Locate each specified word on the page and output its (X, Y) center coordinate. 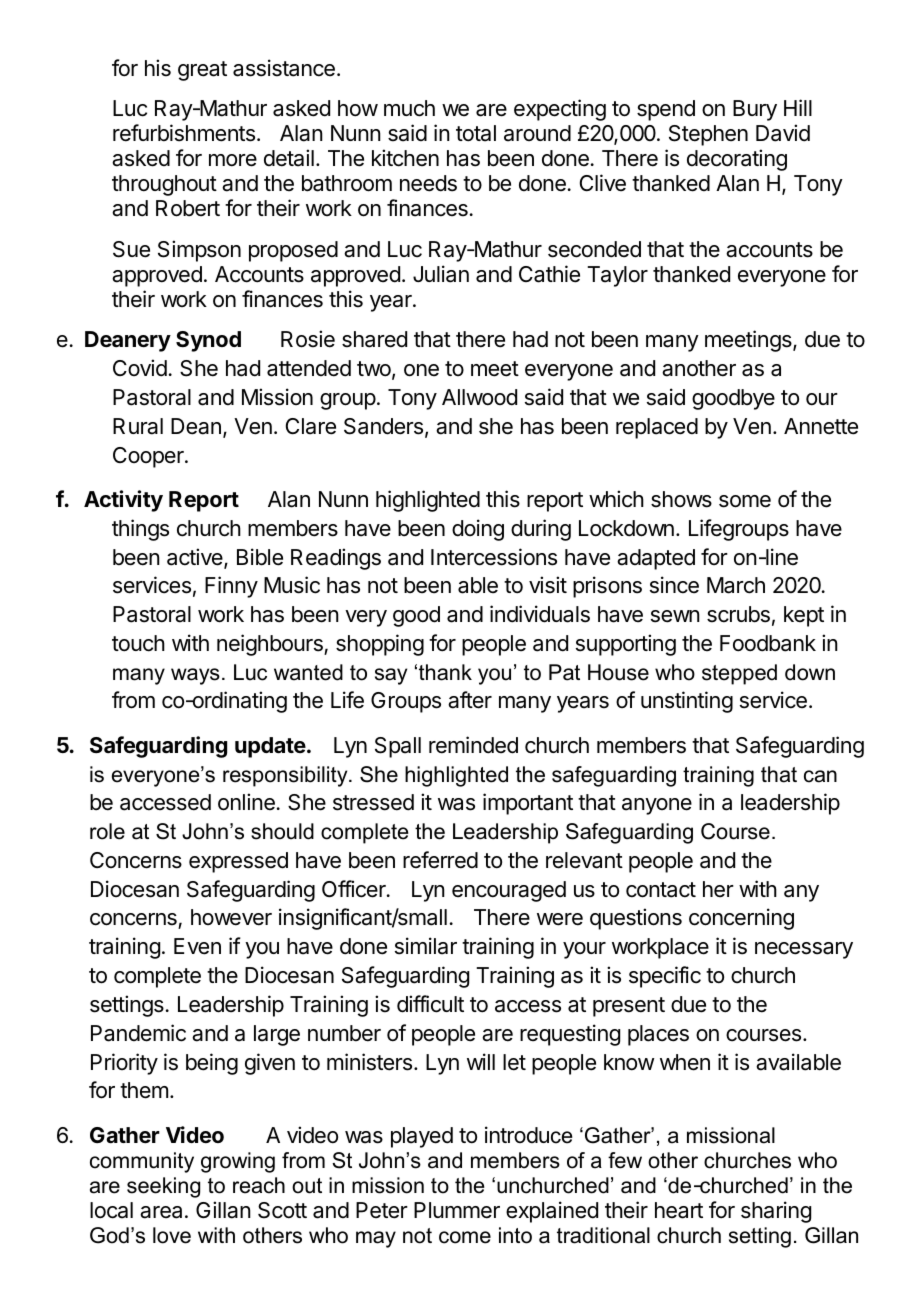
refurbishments (184, 133)
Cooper (149, 457)
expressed (238, 862)
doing (478, 530)
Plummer (457, 1210)
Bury (755, 110)
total (476, 133)
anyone (657, 806)
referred (440, 860)
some (745, 501)
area (161, 1212)
